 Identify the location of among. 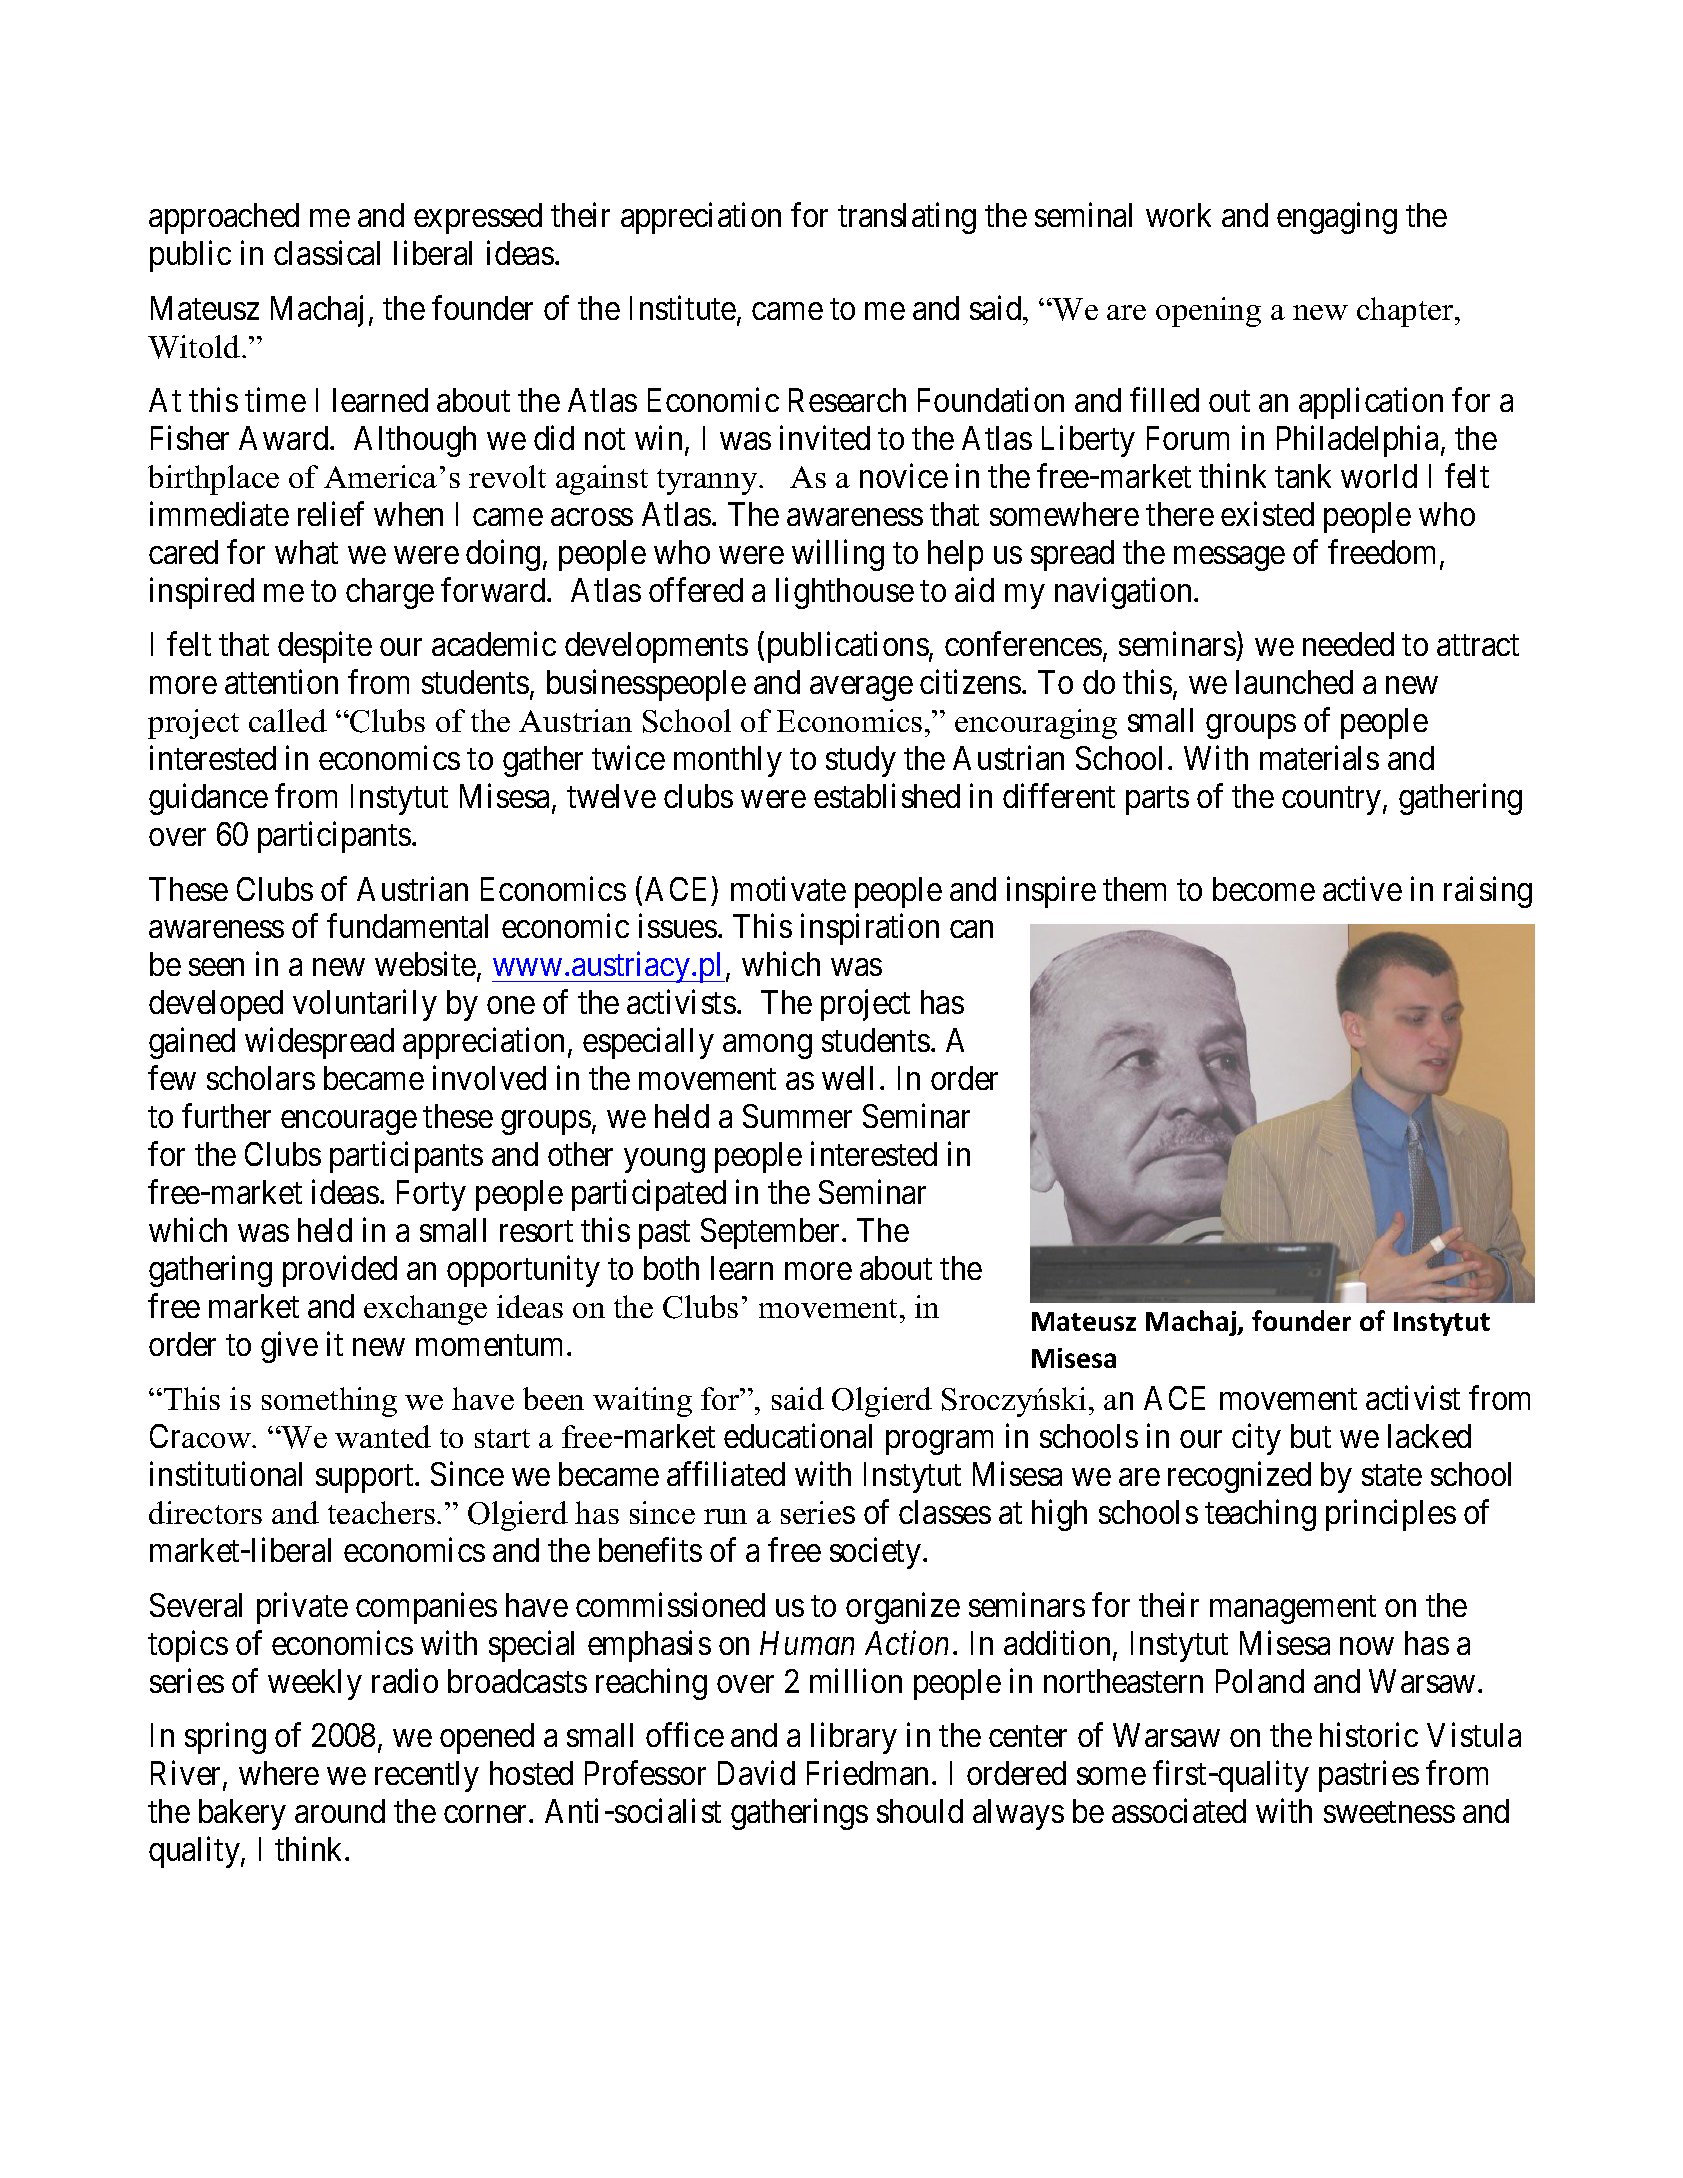
(767, 1047).
